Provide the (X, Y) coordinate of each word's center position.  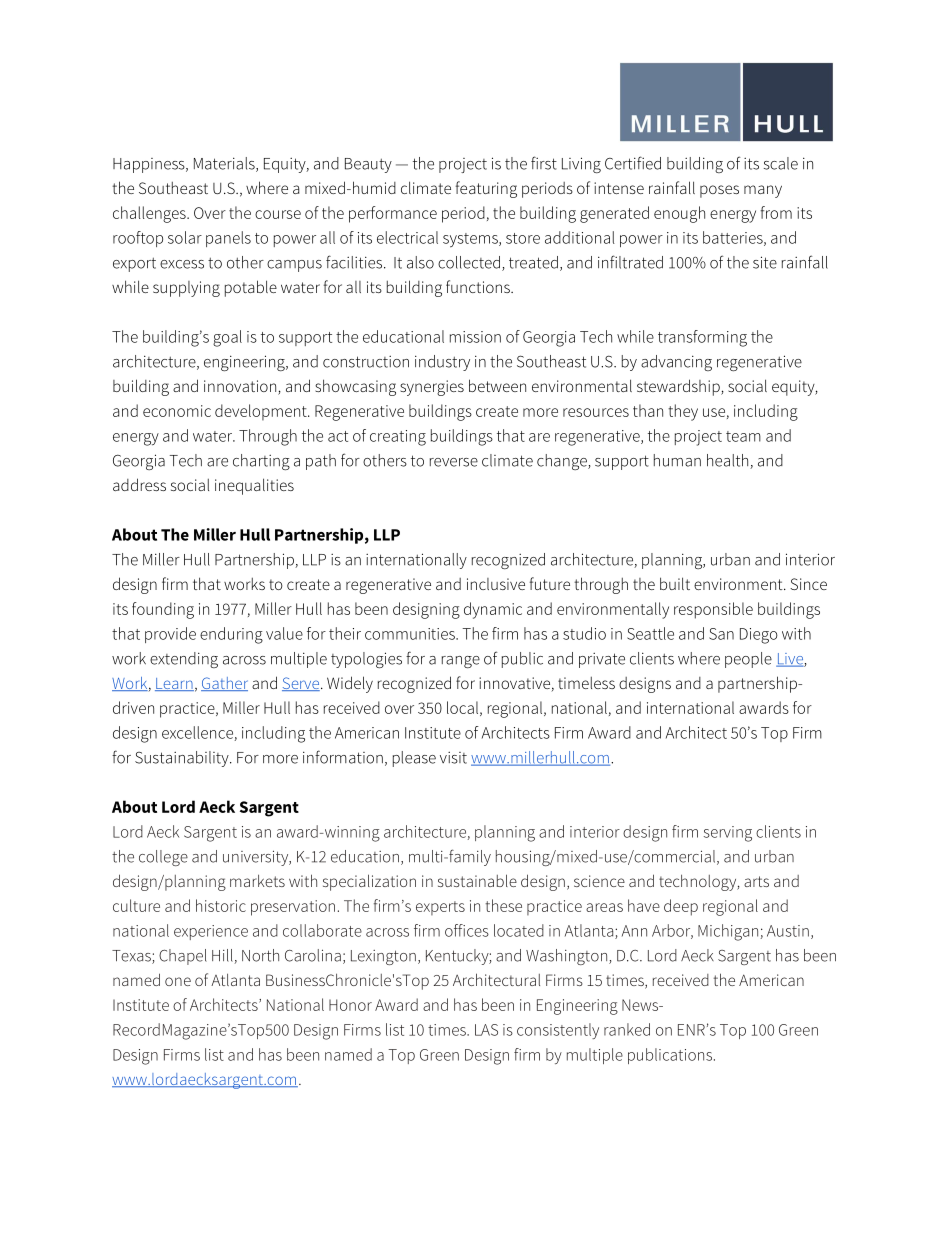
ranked (627, 1029)
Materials (225, 164)
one (178, 981)
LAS (486, 1030)
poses (719, 191)
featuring (486, 189)
